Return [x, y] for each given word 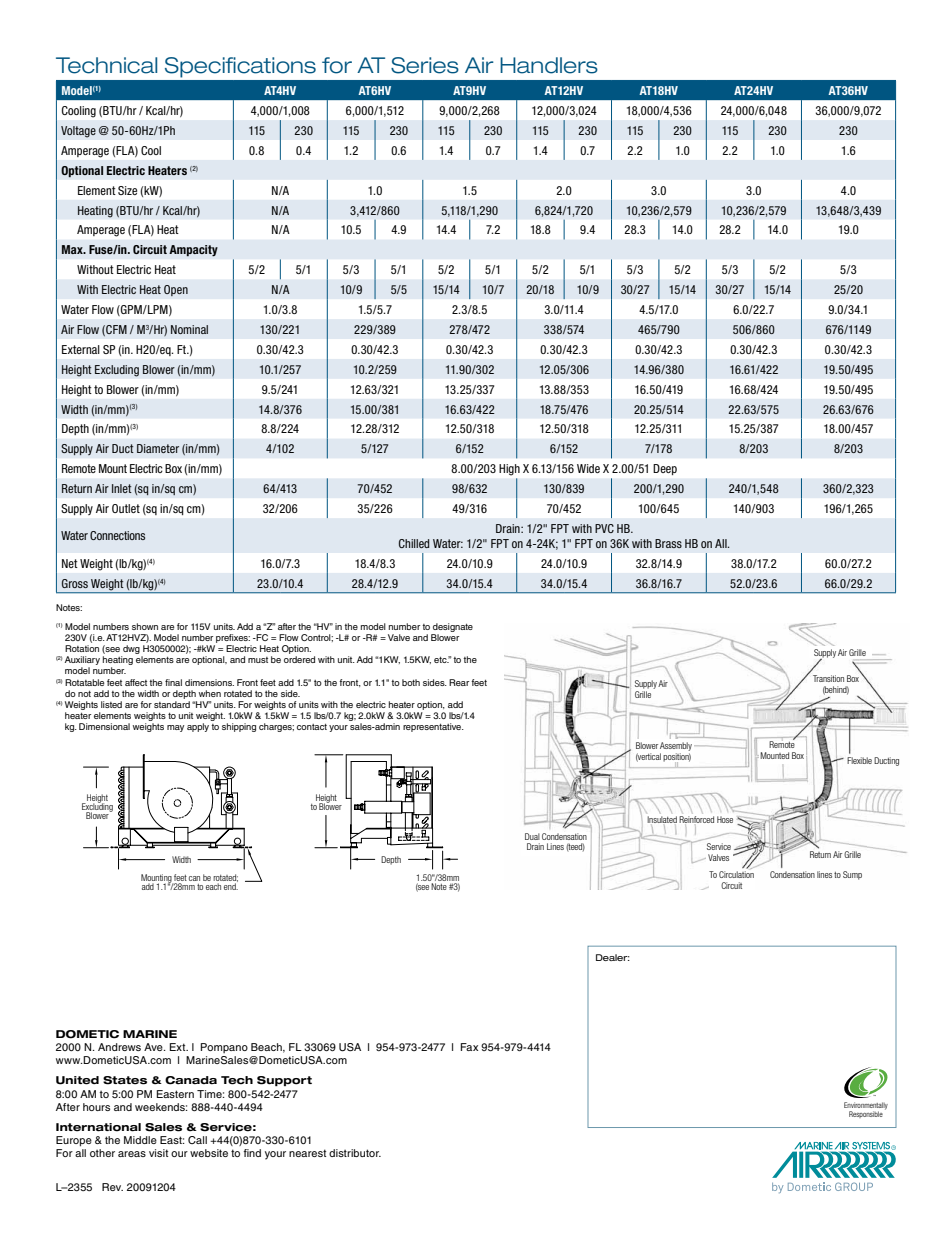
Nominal [189, 329]
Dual [532, 836]
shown [145, 626]
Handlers [549, 65]
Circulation [736, 874]
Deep [665, 469]
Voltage [78, 132]
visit [158, 1153]
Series [425, 65]
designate [453, 627]
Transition [828, 678]
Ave [154, 1047]
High [509, 470]
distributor [355, 1153]
